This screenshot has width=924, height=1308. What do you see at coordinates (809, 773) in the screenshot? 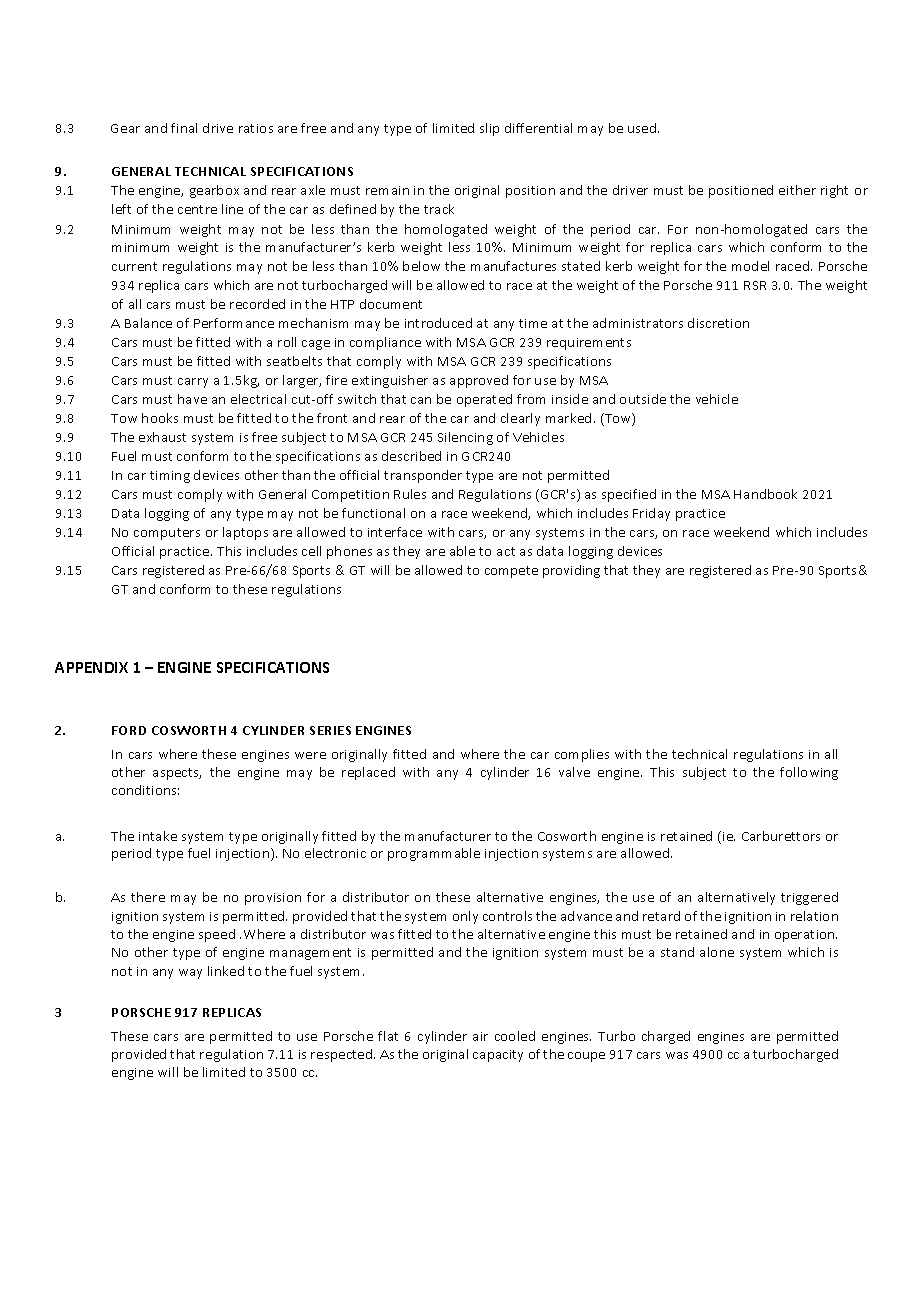
I see `following` at bounding box center [809, 773].
